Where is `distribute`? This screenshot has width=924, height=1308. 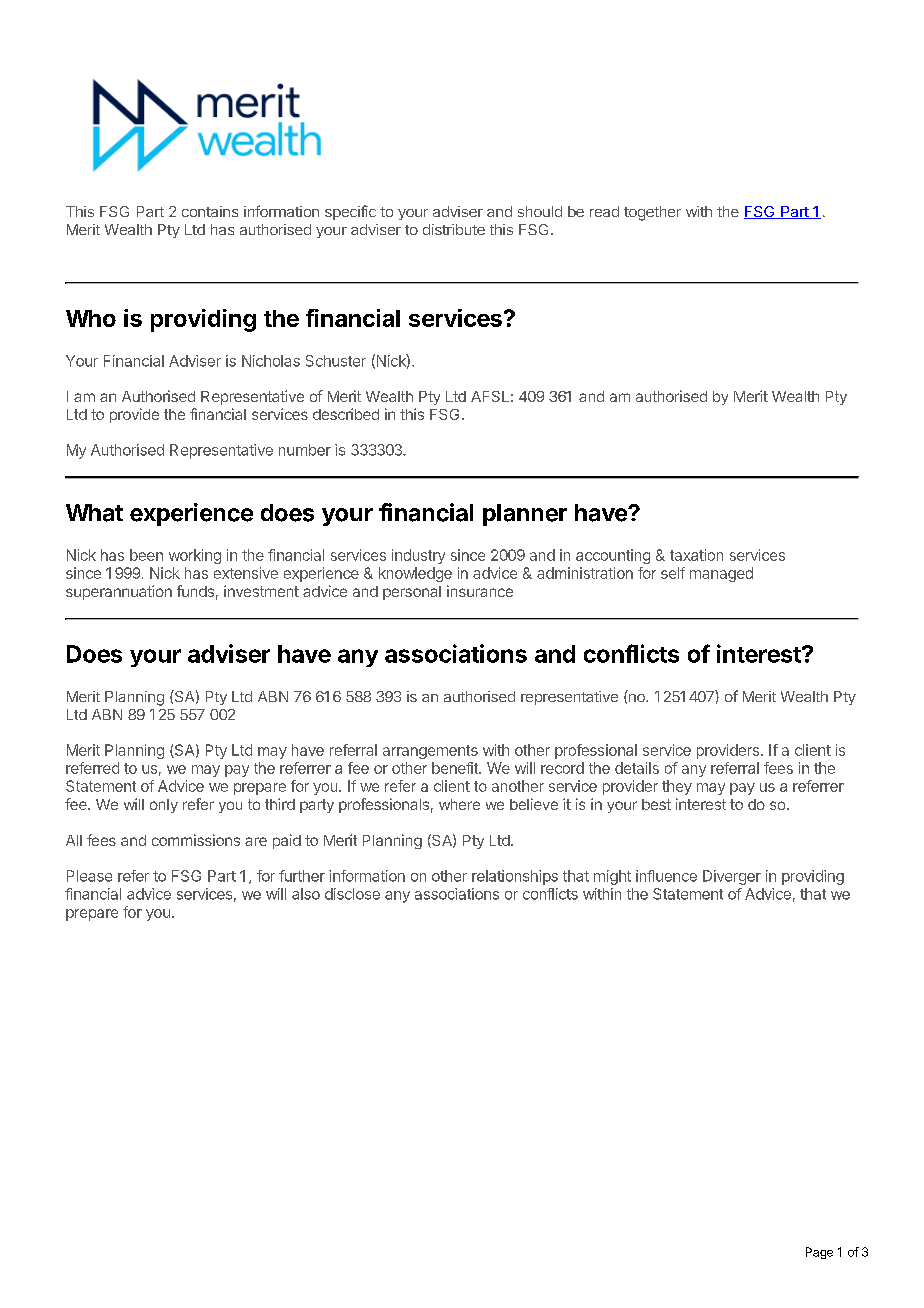
distribute is located at coordinates (454, 229).
